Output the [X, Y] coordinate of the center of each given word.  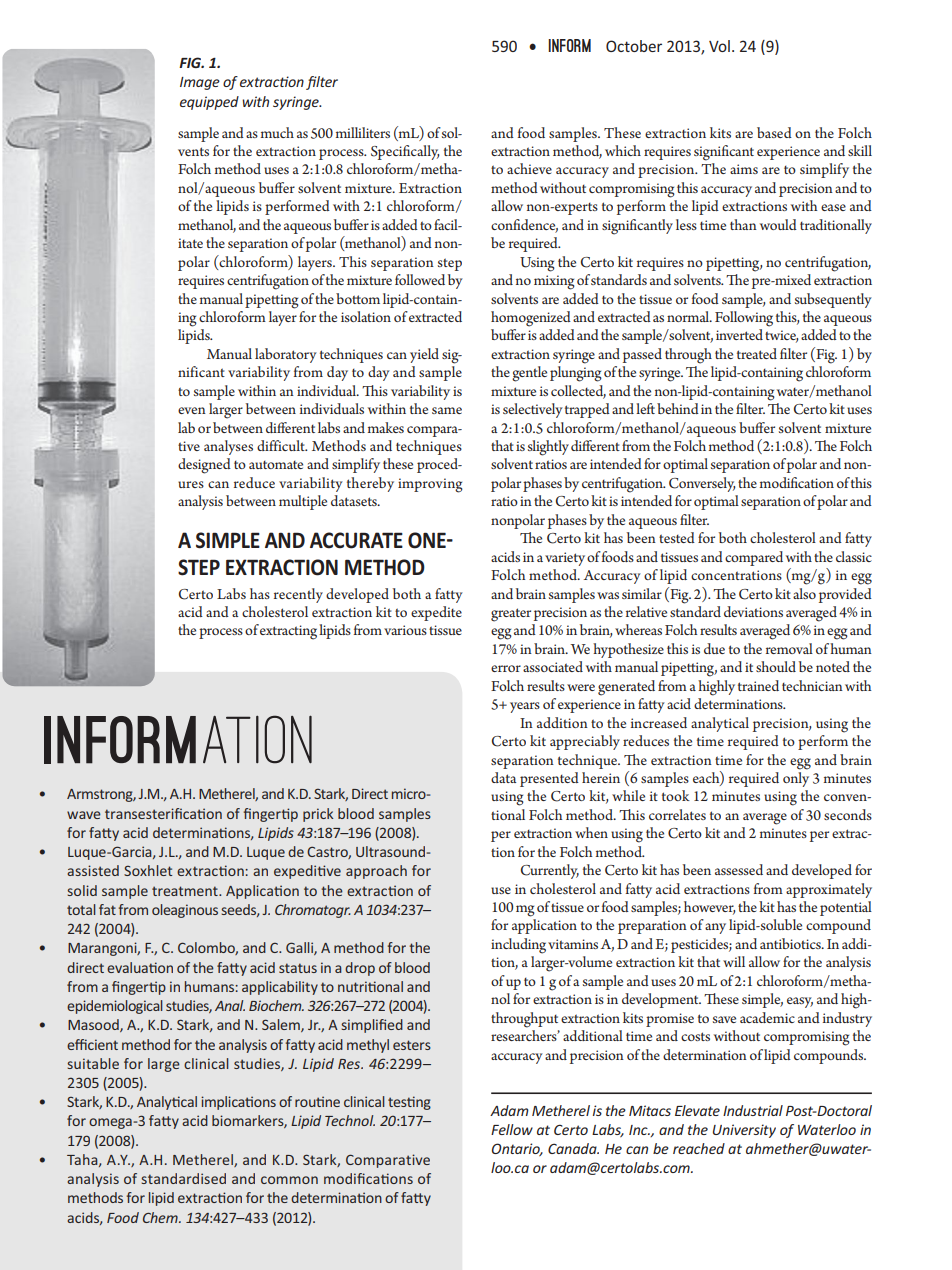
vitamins [573, 944]
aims [744, 169]
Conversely [702, 484]
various [405, 630]
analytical [720, 724]
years [525, 707]
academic [767, 1017]
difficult [282, 445]
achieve [529, 168]
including [518, 946]
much [277, 132]
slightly [548, 448]
